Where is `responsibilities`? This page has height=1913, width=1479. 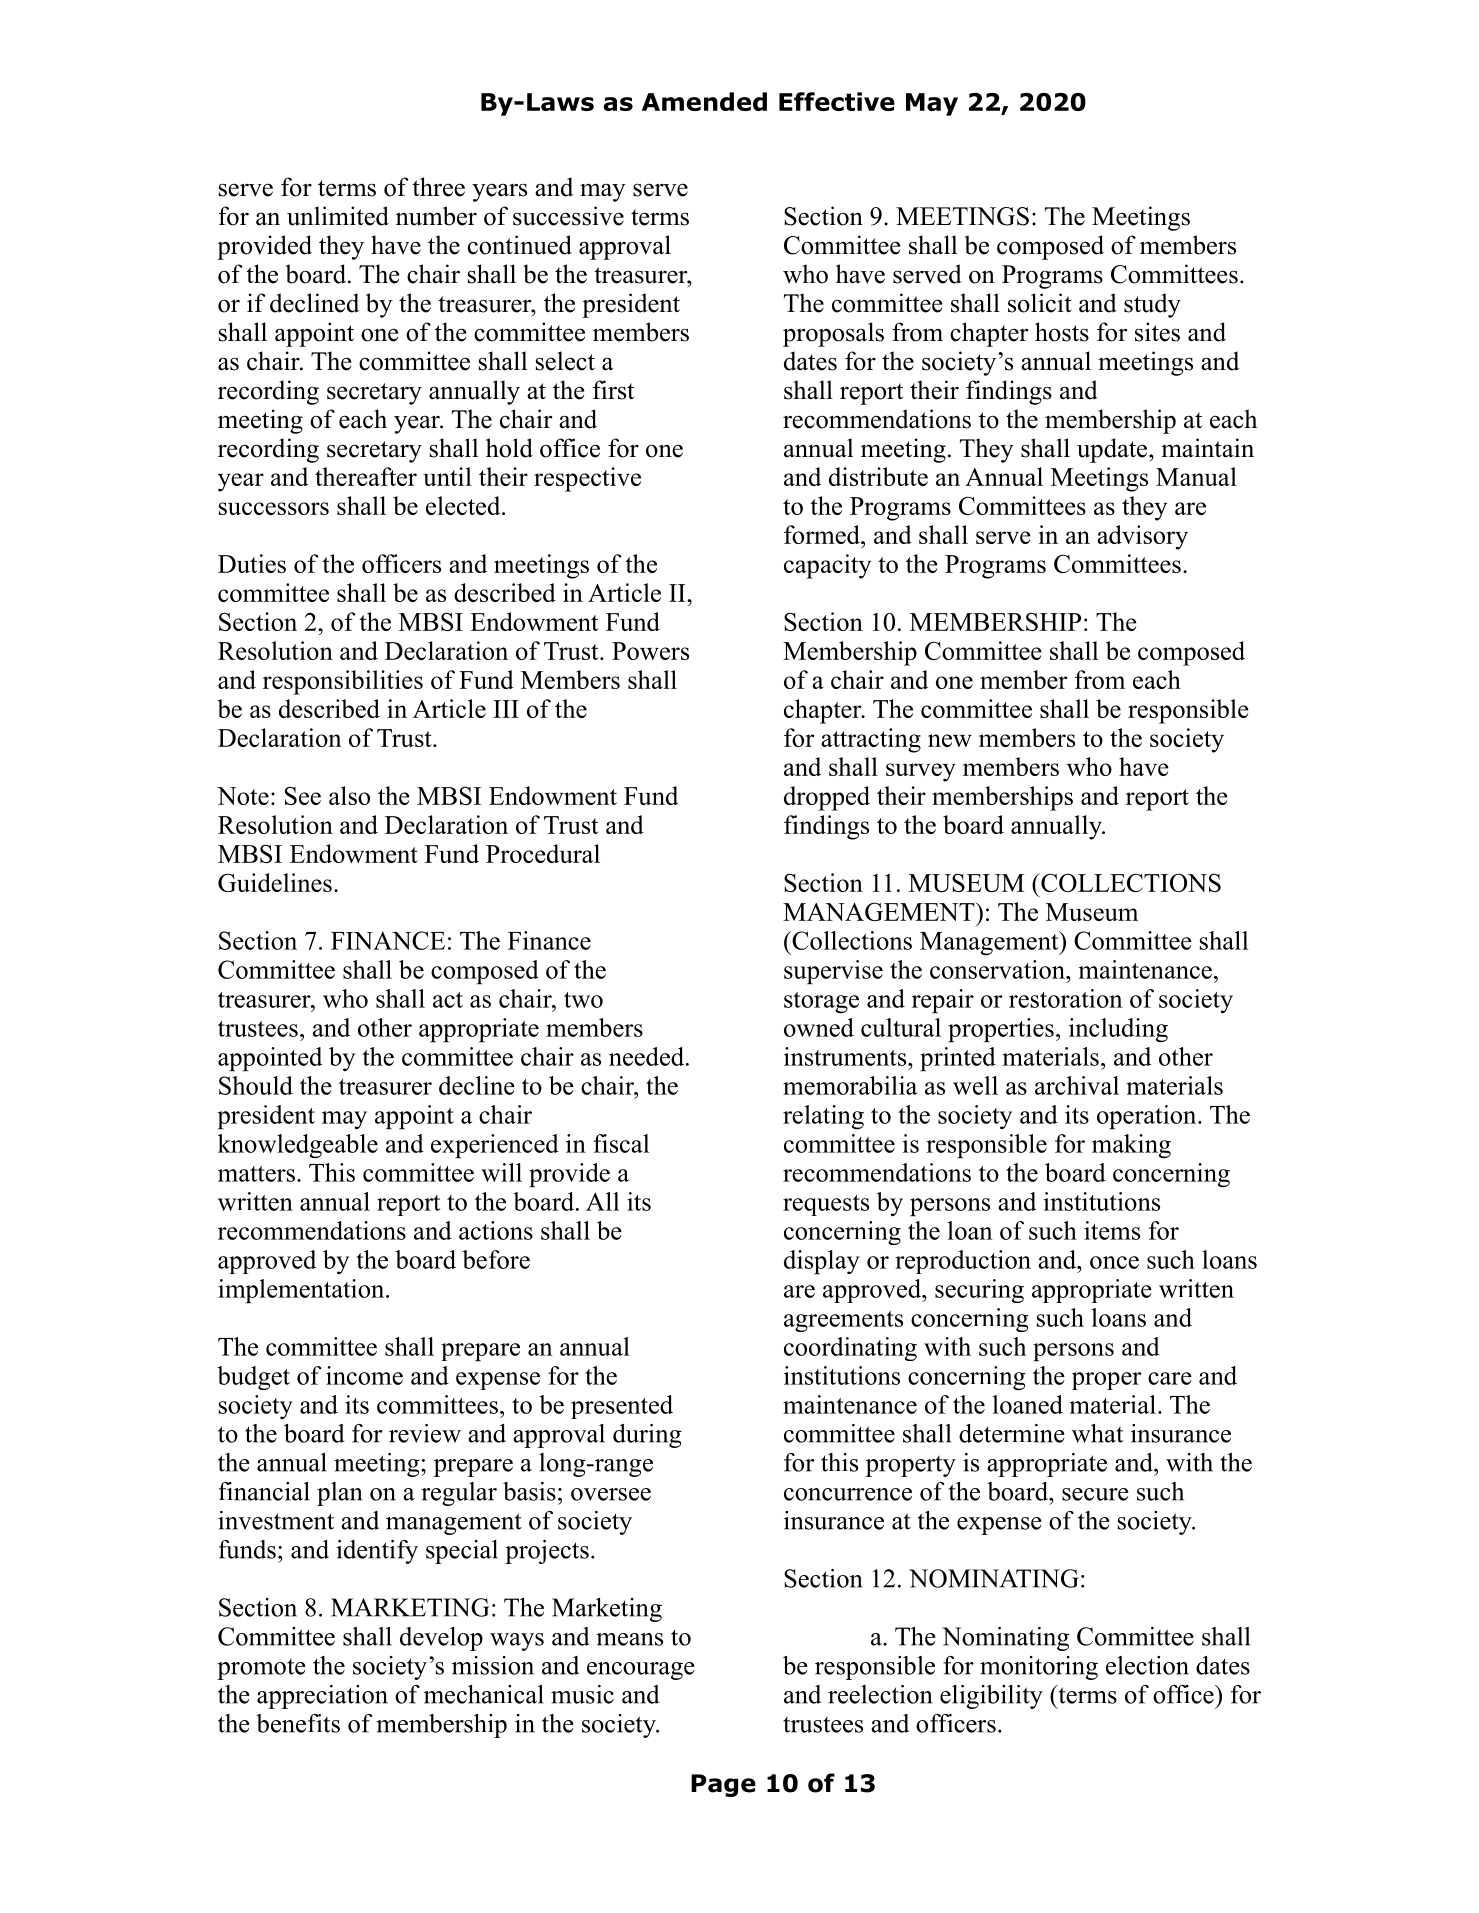 responsibilities is located at coordinates (343, 682).
